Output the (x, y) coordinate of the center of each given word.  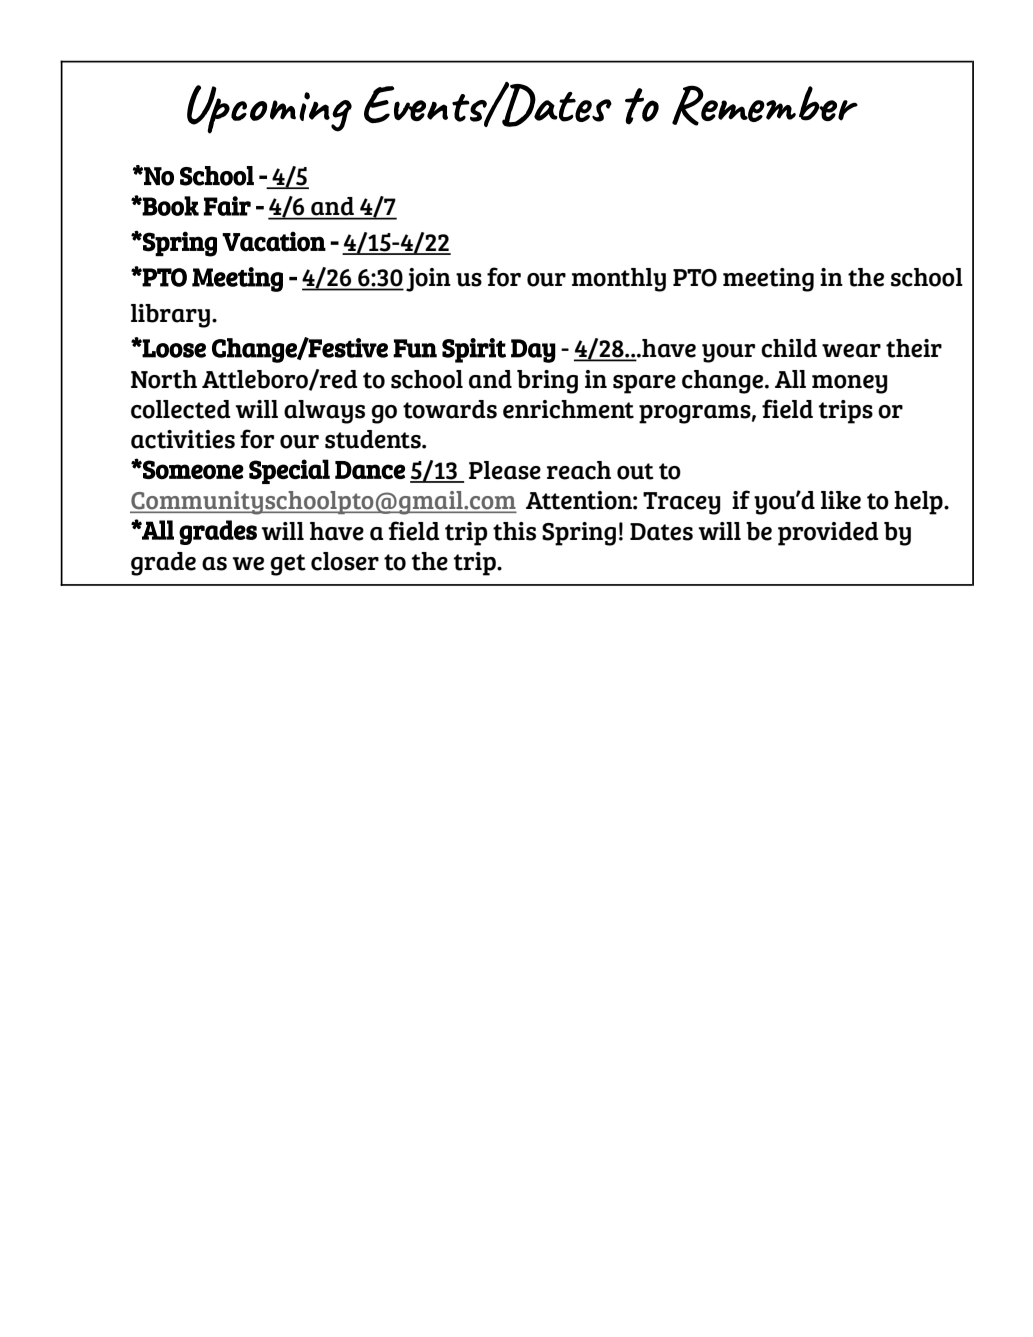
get (288, 565)
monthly (619, 280)
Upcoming (269, 109)
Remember (765, 105)
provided (828, 534)
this (514, 531)
